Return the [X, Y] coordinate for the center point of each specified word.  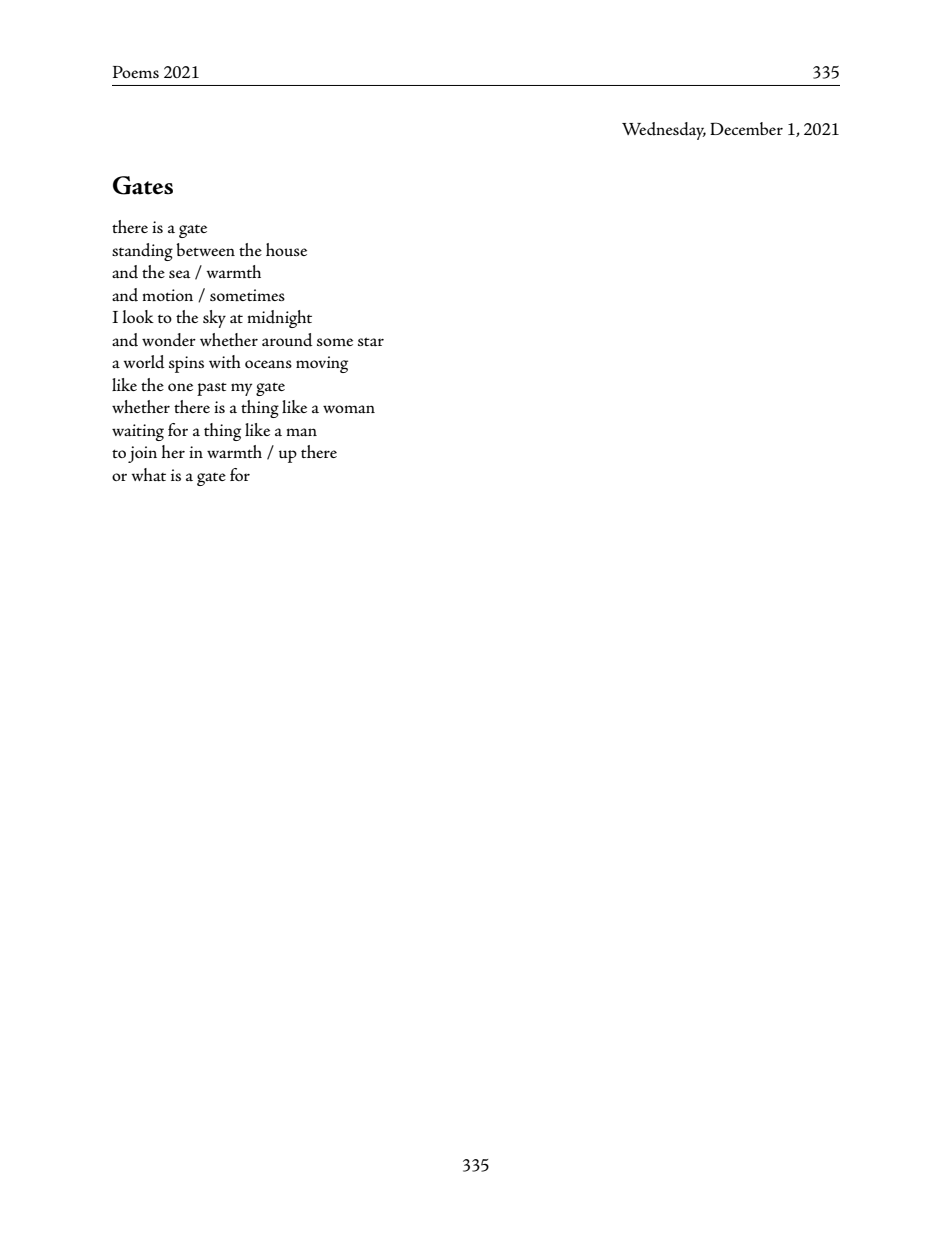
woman [349, 409]
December [746, 128]
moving [322, 364]
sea [180, 274]
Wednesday [664, 131]
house [286, 249]
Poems [136, 72]
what [148, 474]
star [371, 341]
